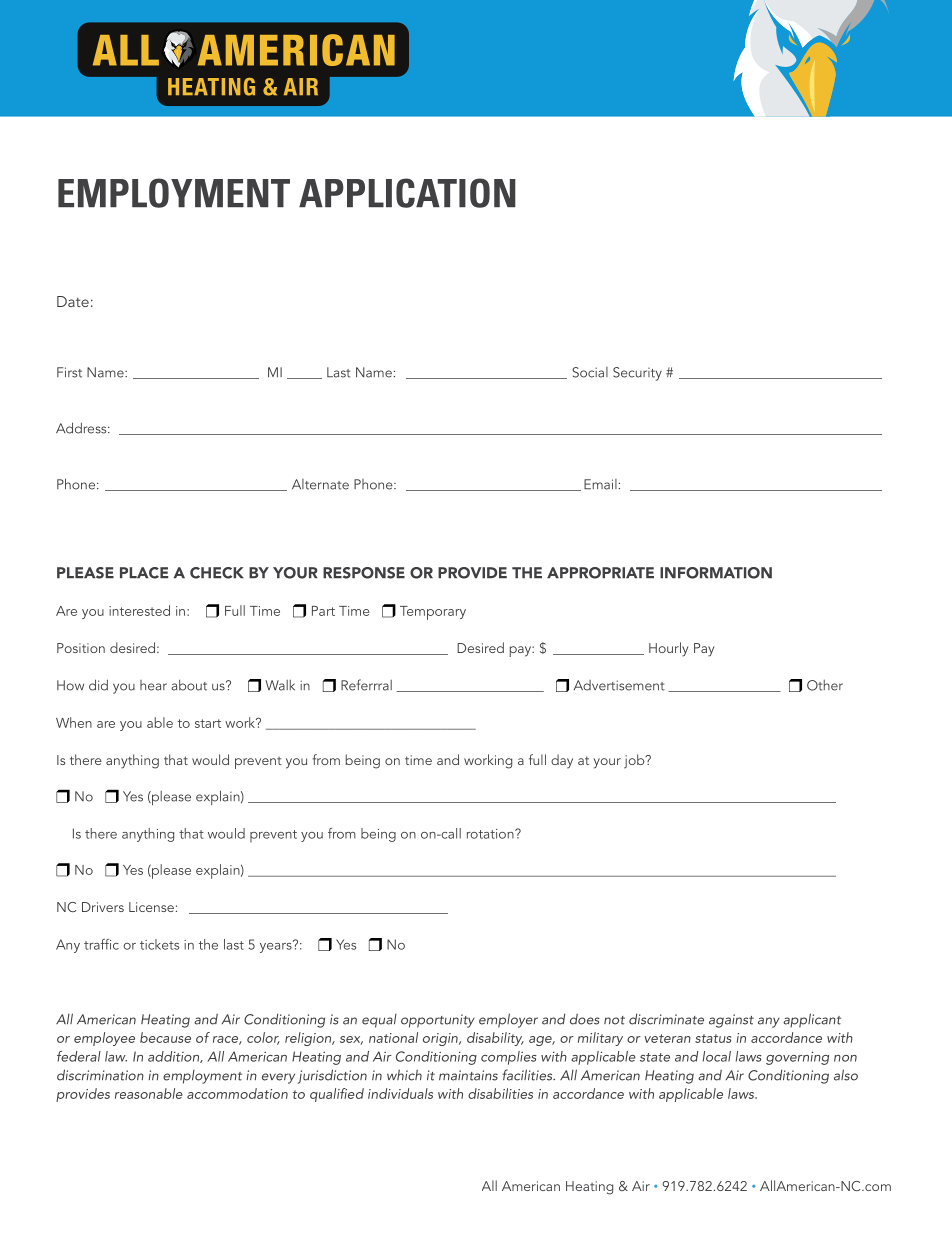  What do you see at coordinates (717, 1056) in the image?
I see `local` at bounding box center [717, 1056].
